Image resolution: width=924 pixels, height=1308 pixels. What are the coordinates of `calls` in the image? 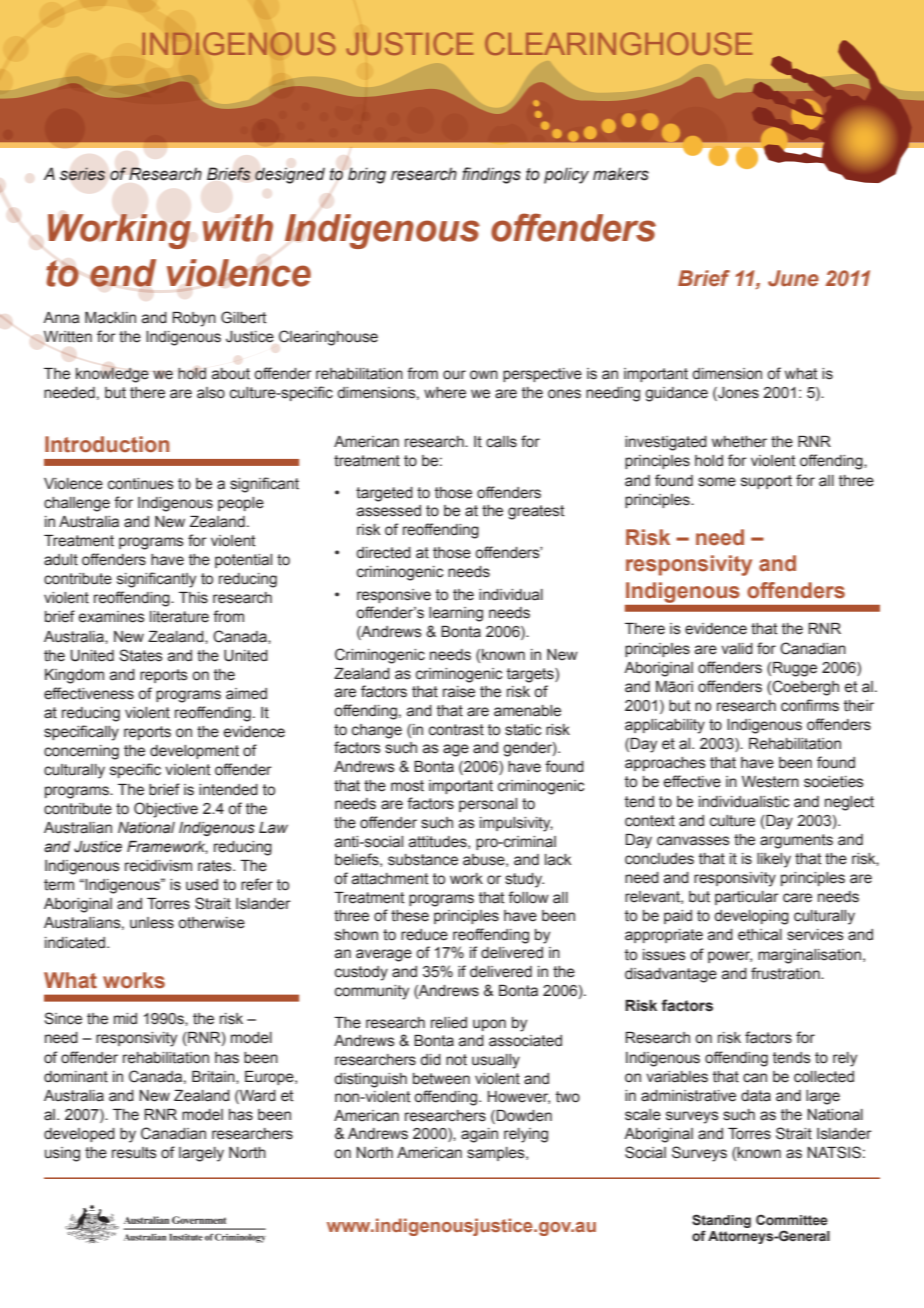 It's located at (501, 442).
